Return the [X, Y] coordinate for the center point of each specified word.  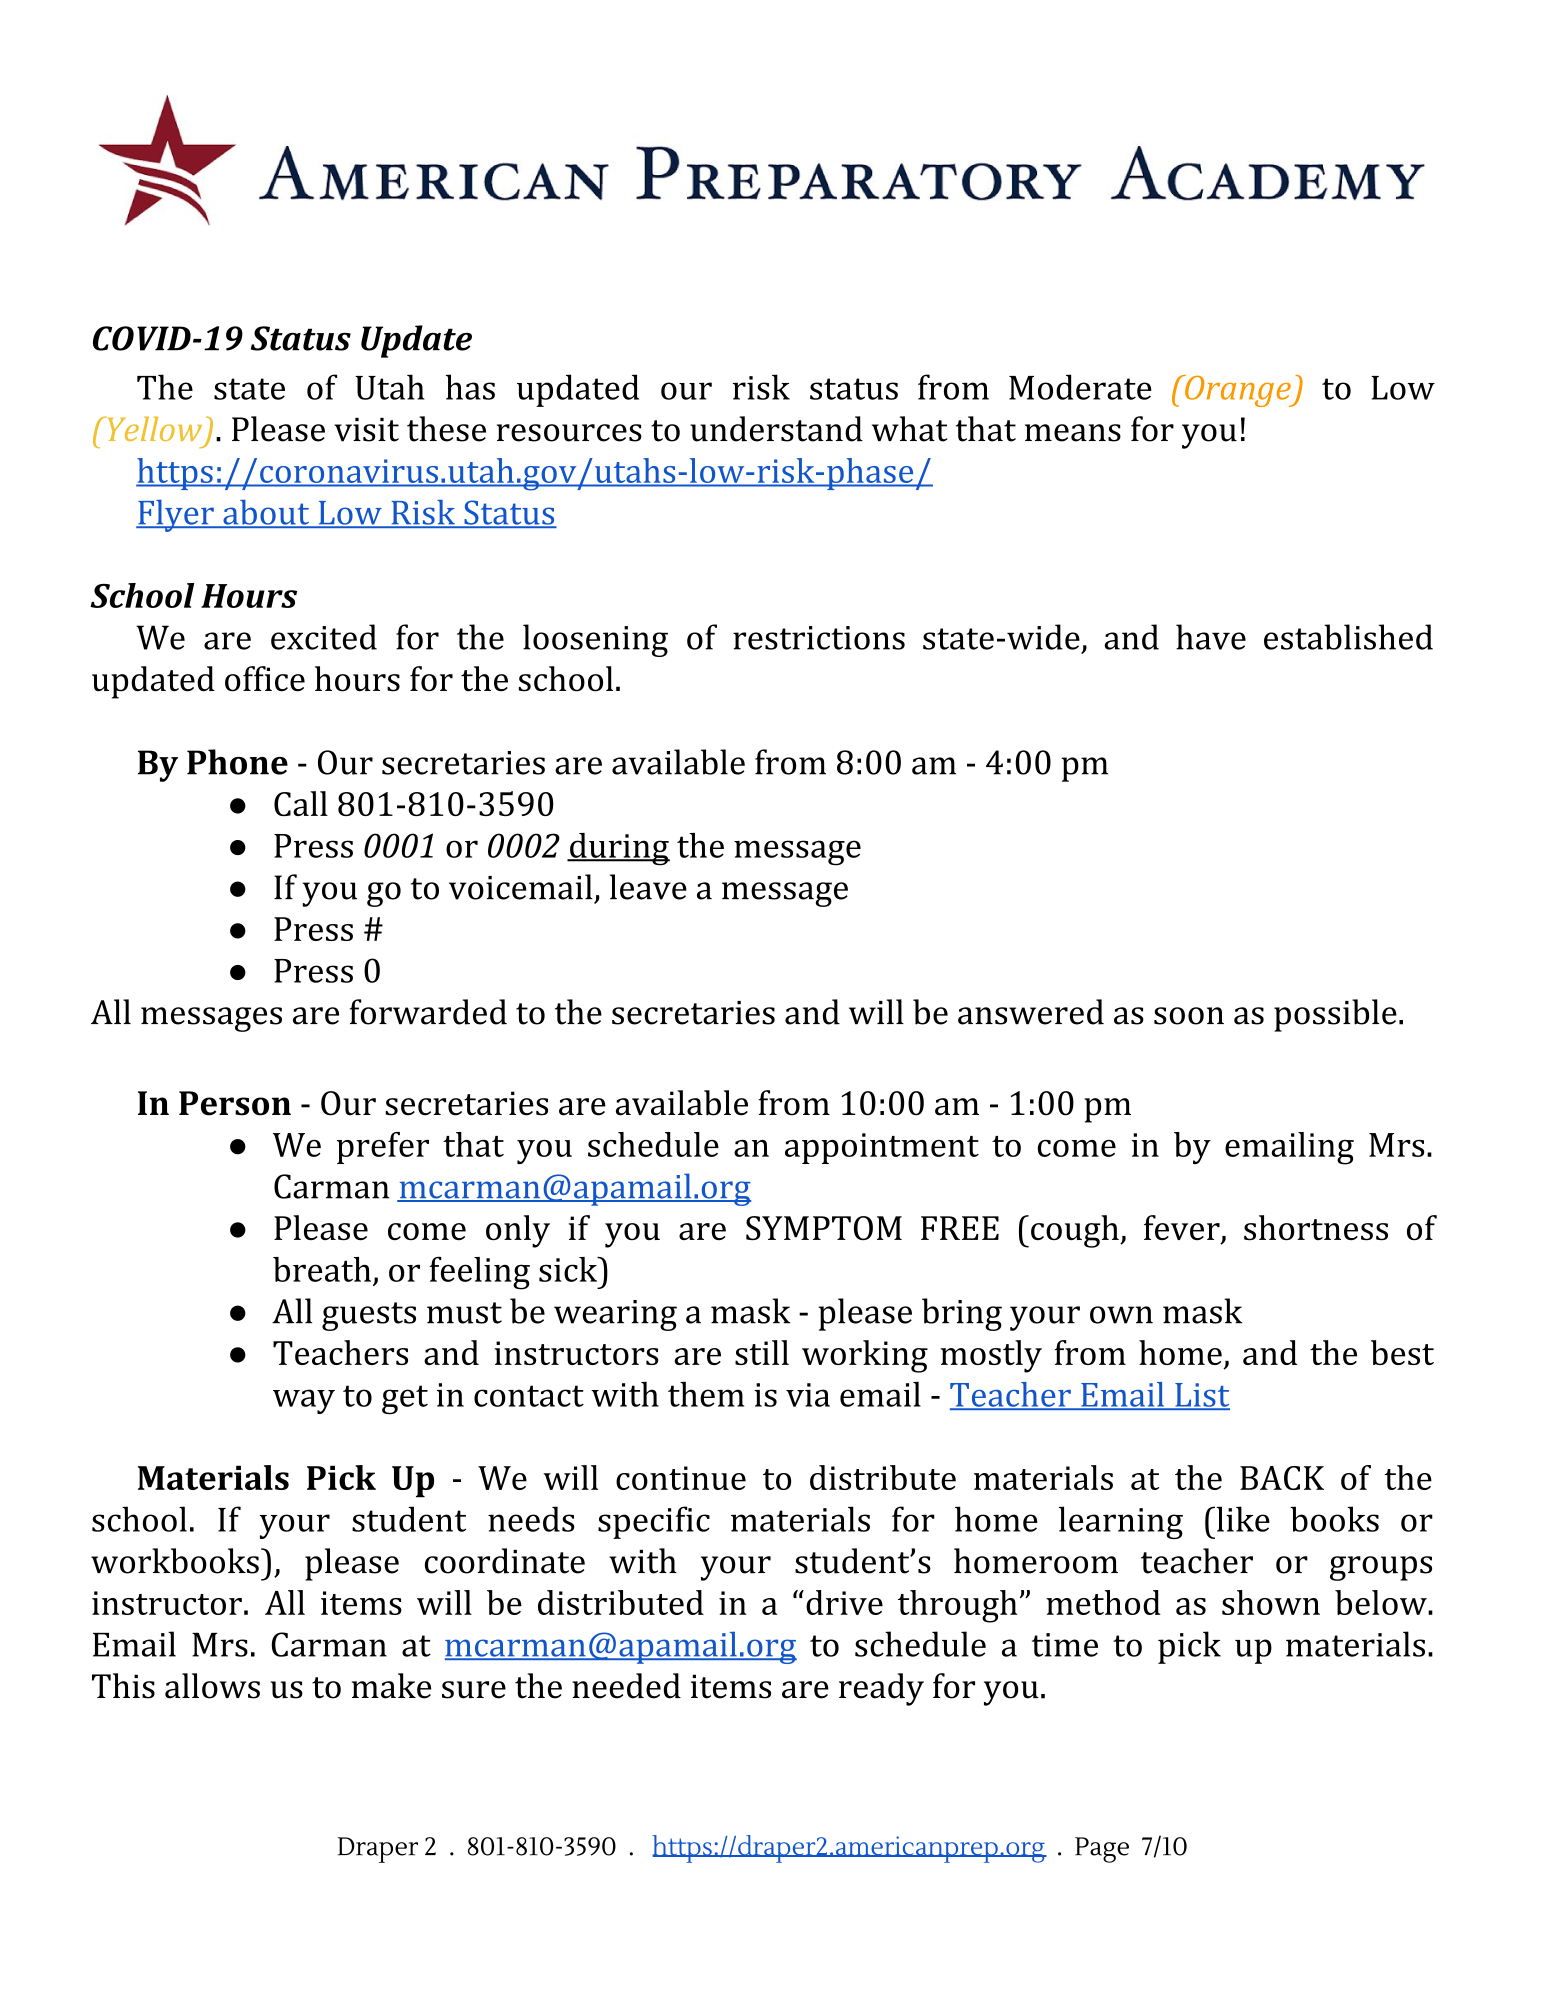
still [762, 1352]
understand [776, 429]
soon [1189, 1016]
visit [366, 430]
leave [648, 887]
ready [881, 1689]
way [304, 1401]
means [1073, 433]
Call [301, 803]
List [1201, 1396]
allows [212, 1686]
